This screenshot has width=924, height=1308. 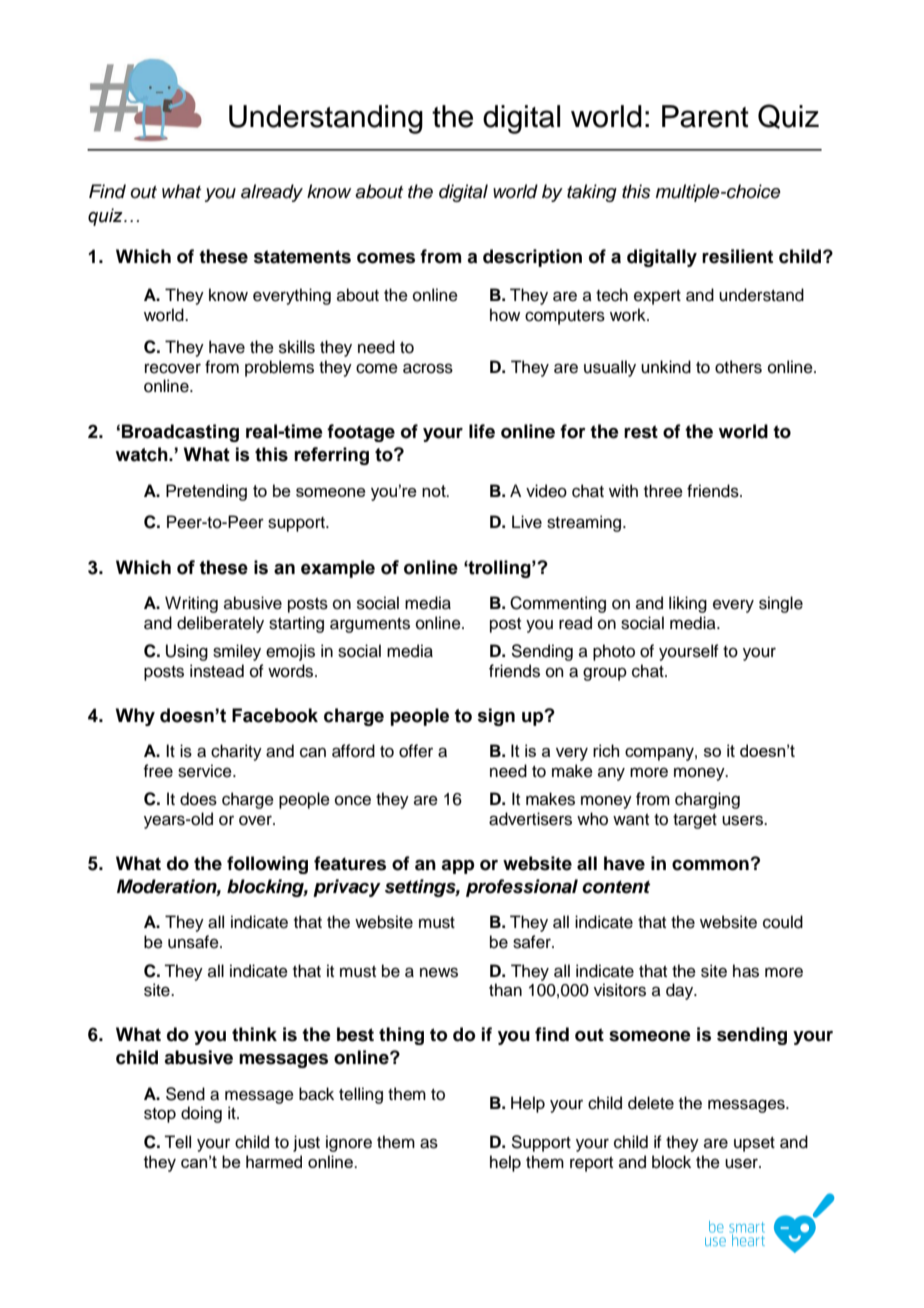 I want to click on upset, so click(x=754, y=1144).
